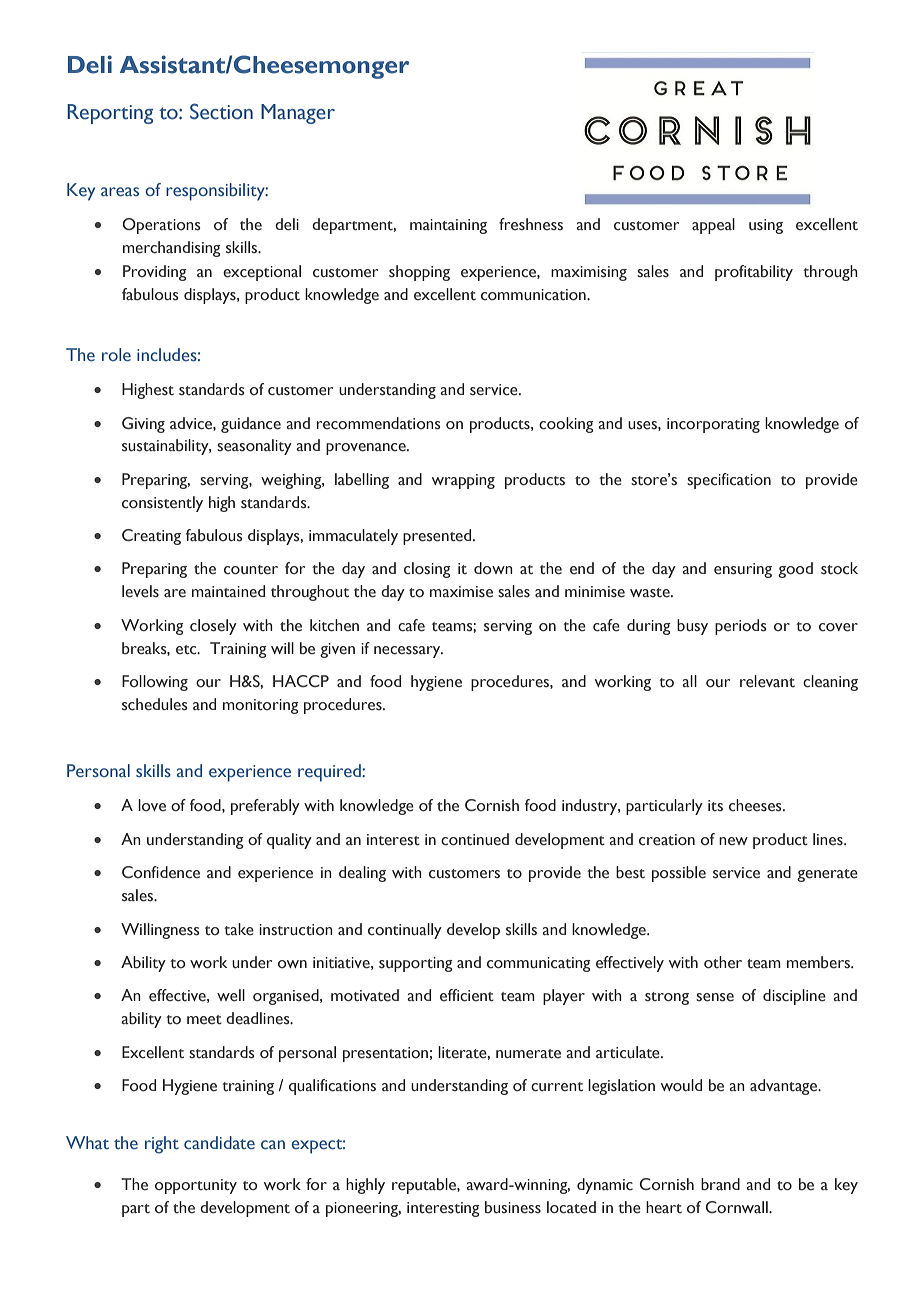  What do you see at coordinates (729, 481) in the screenshot?
I see `specification` at bounding box center [729, 481].
